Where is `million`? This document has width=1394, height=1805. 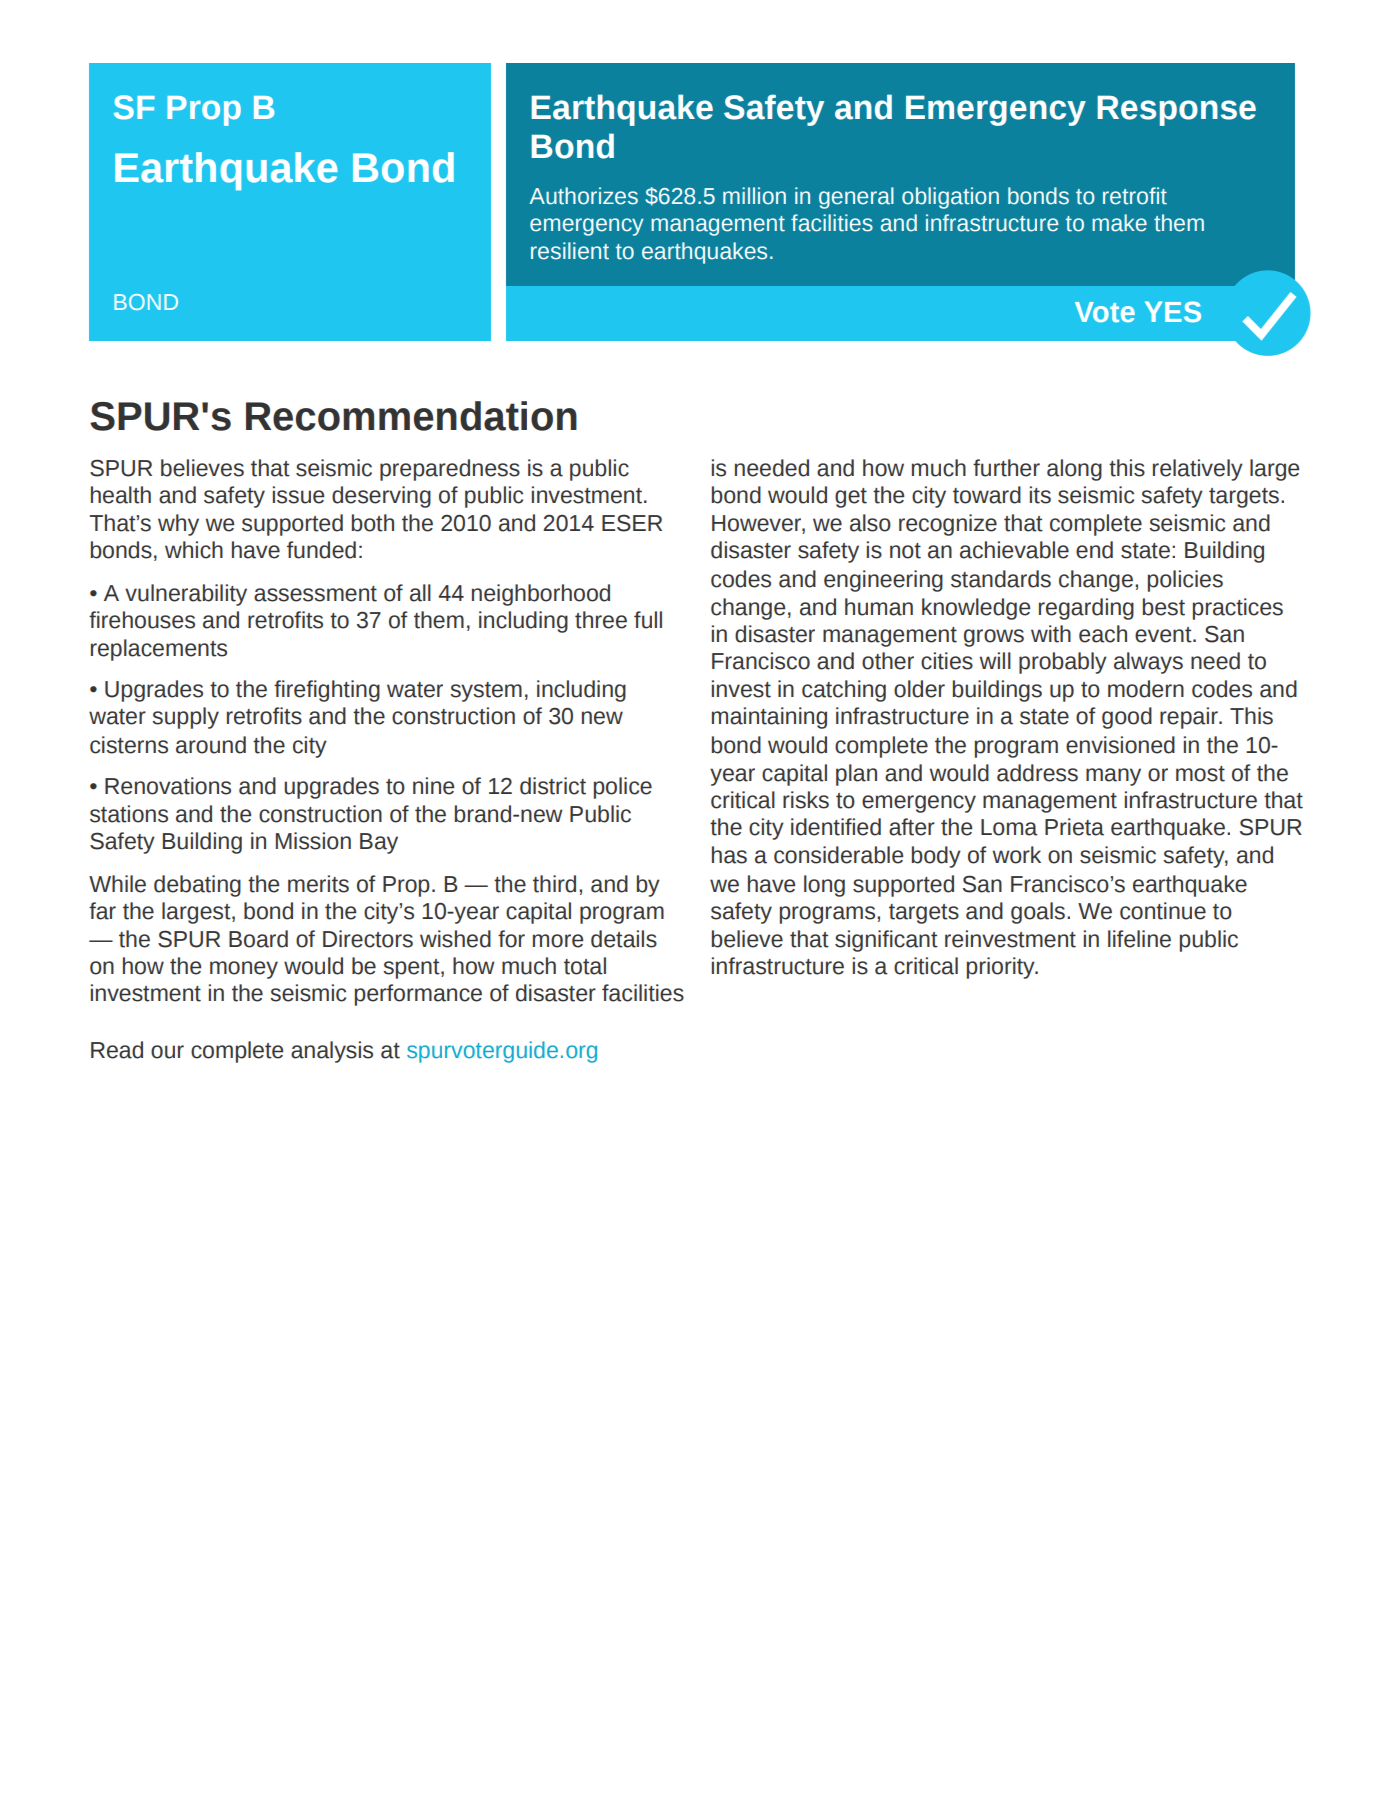 million is located at coordinates (754, 196).
